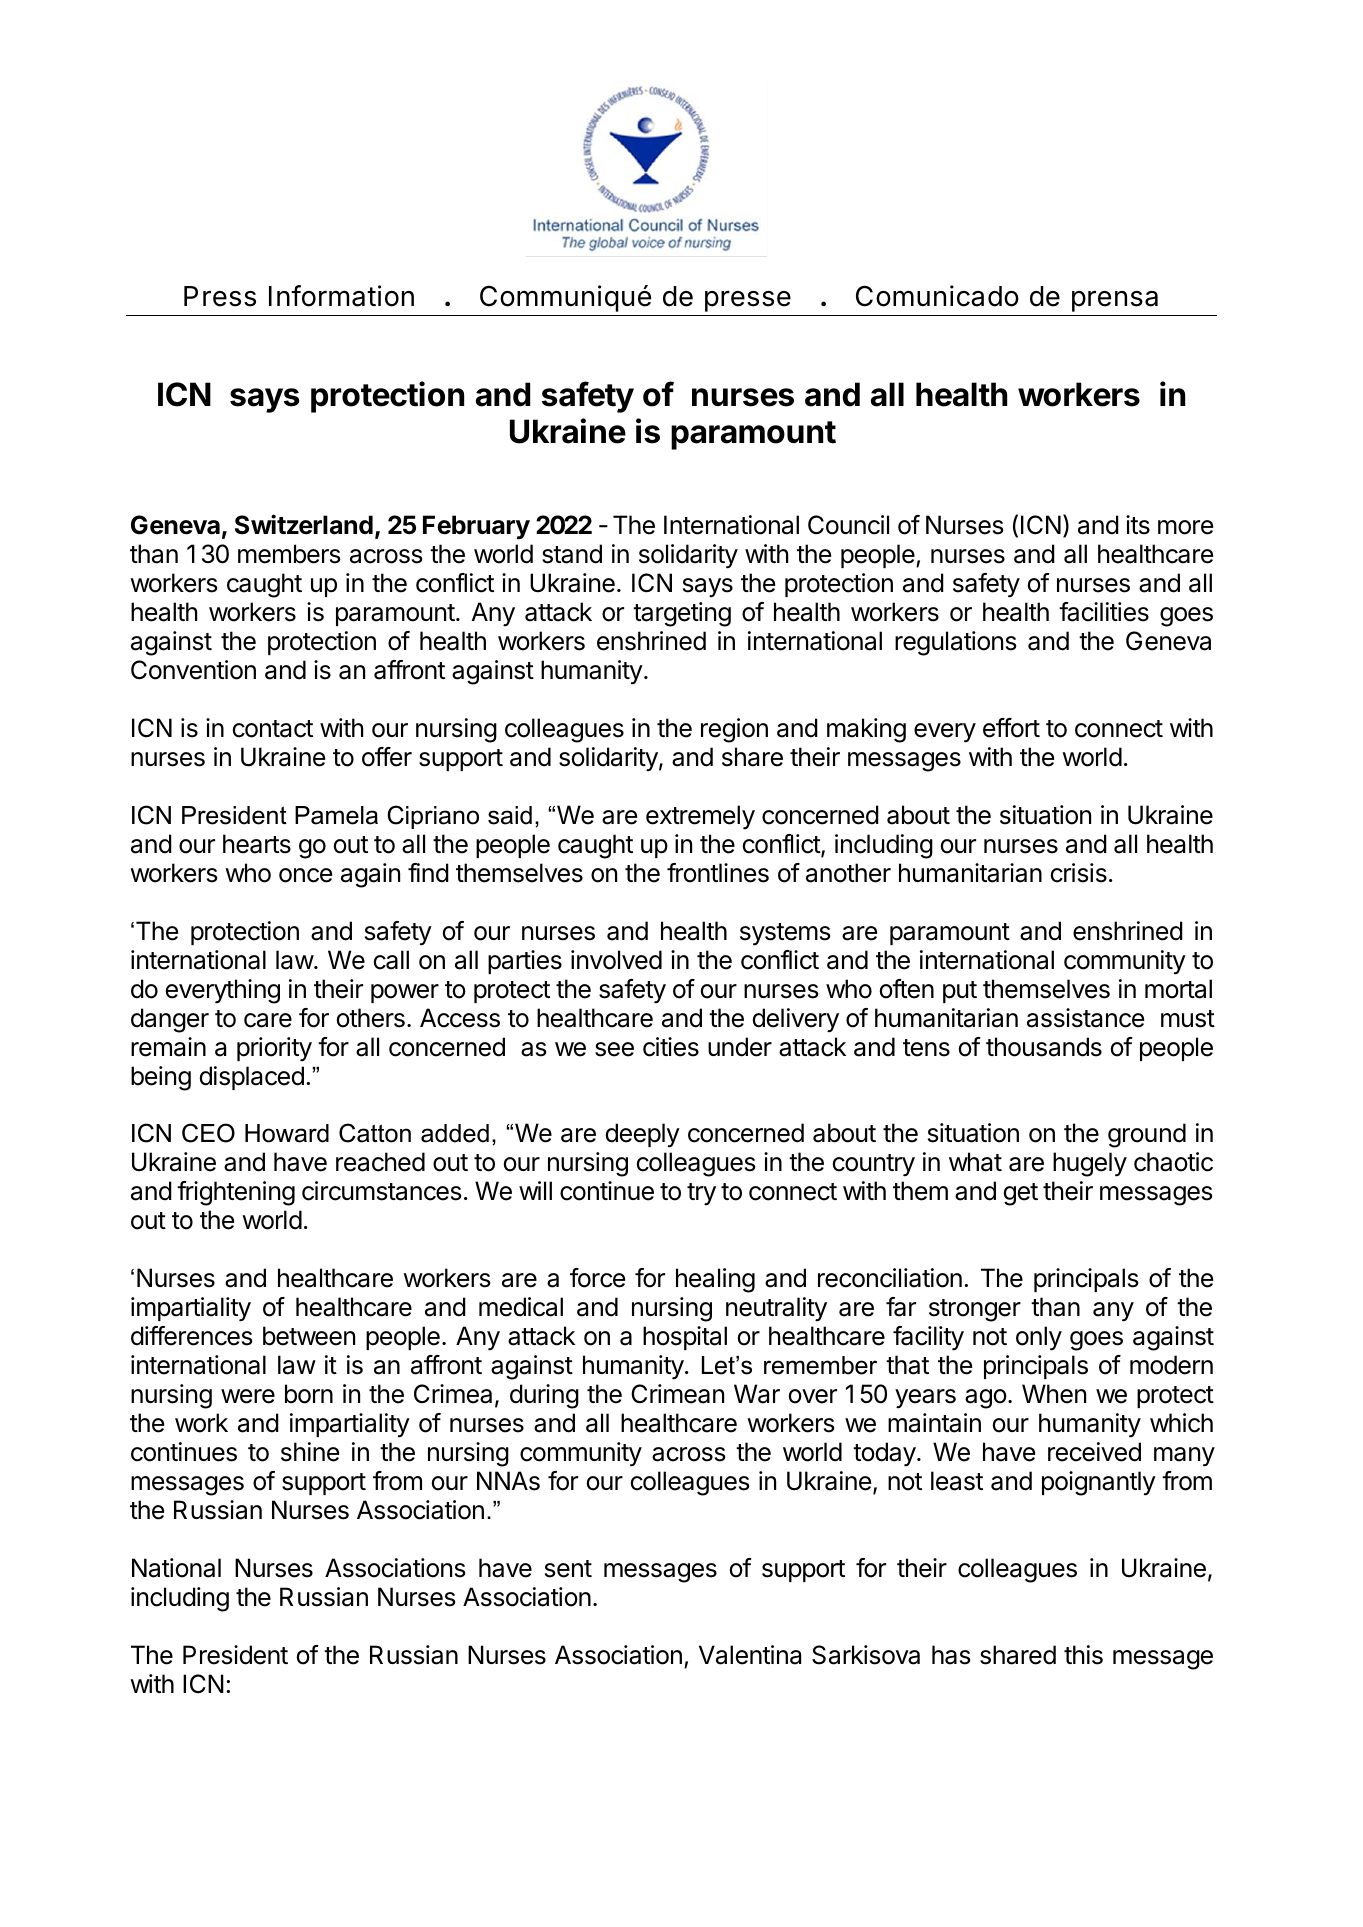  What do you see at coordinates (1039, 1338) in the screenshot?
I see `only` at bounding box center [1039, 1338].
